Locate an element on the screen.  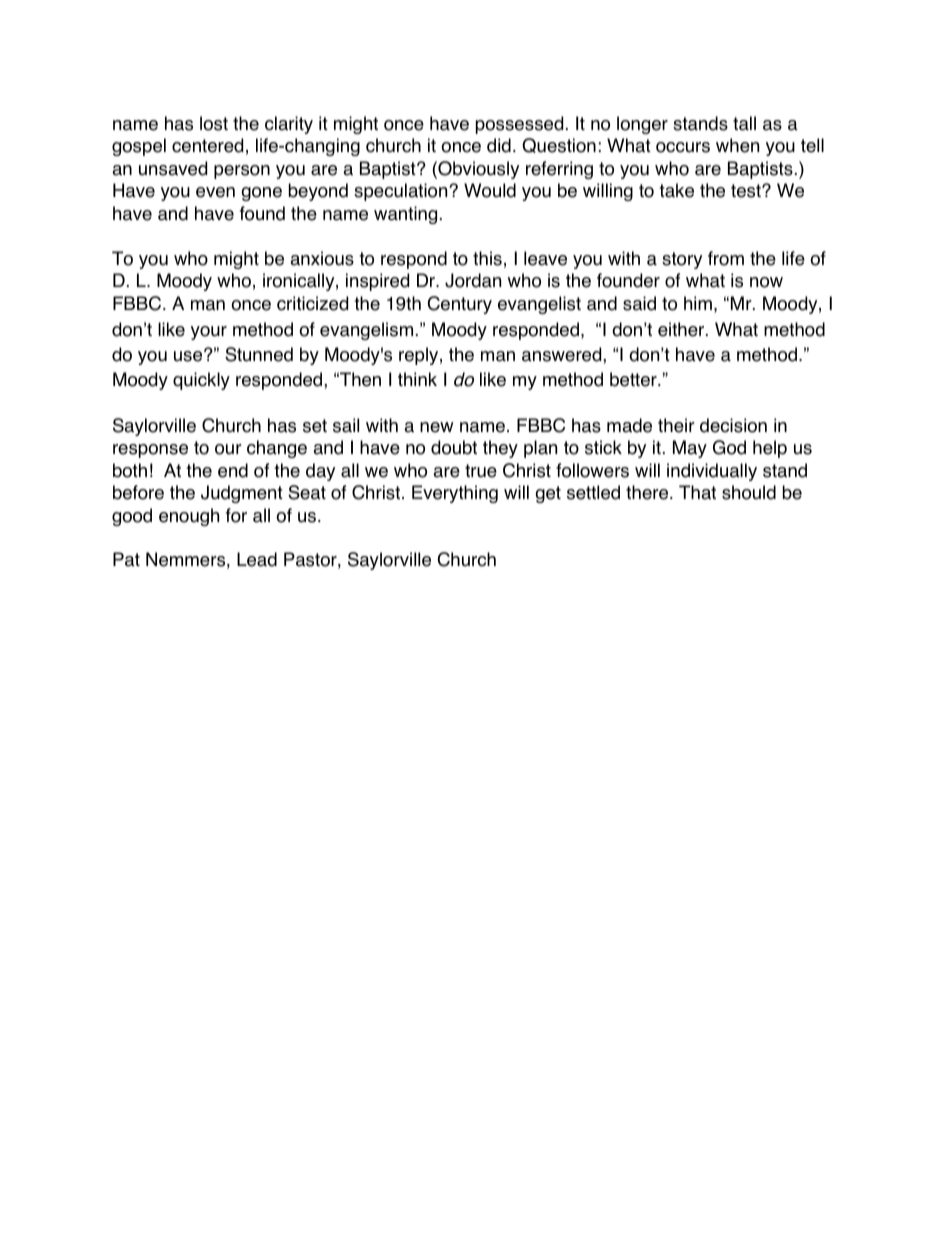
anxious is located at coordinates (322, 258).
